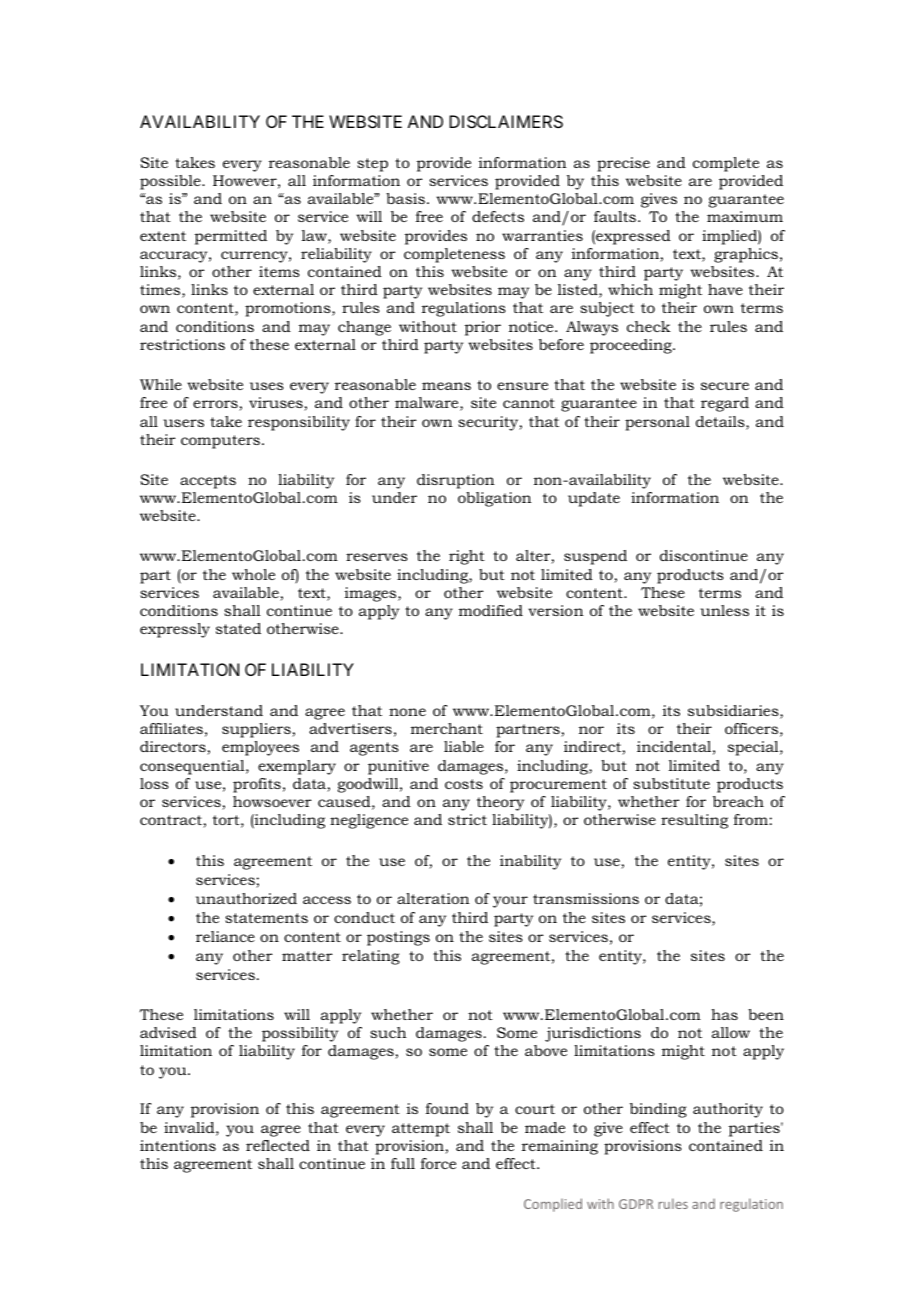 Image resolution: width=924 pixels, height=1309 pixels. Describe the element at coordinates (456, 481) in the document. I see `disruption` at that location.
